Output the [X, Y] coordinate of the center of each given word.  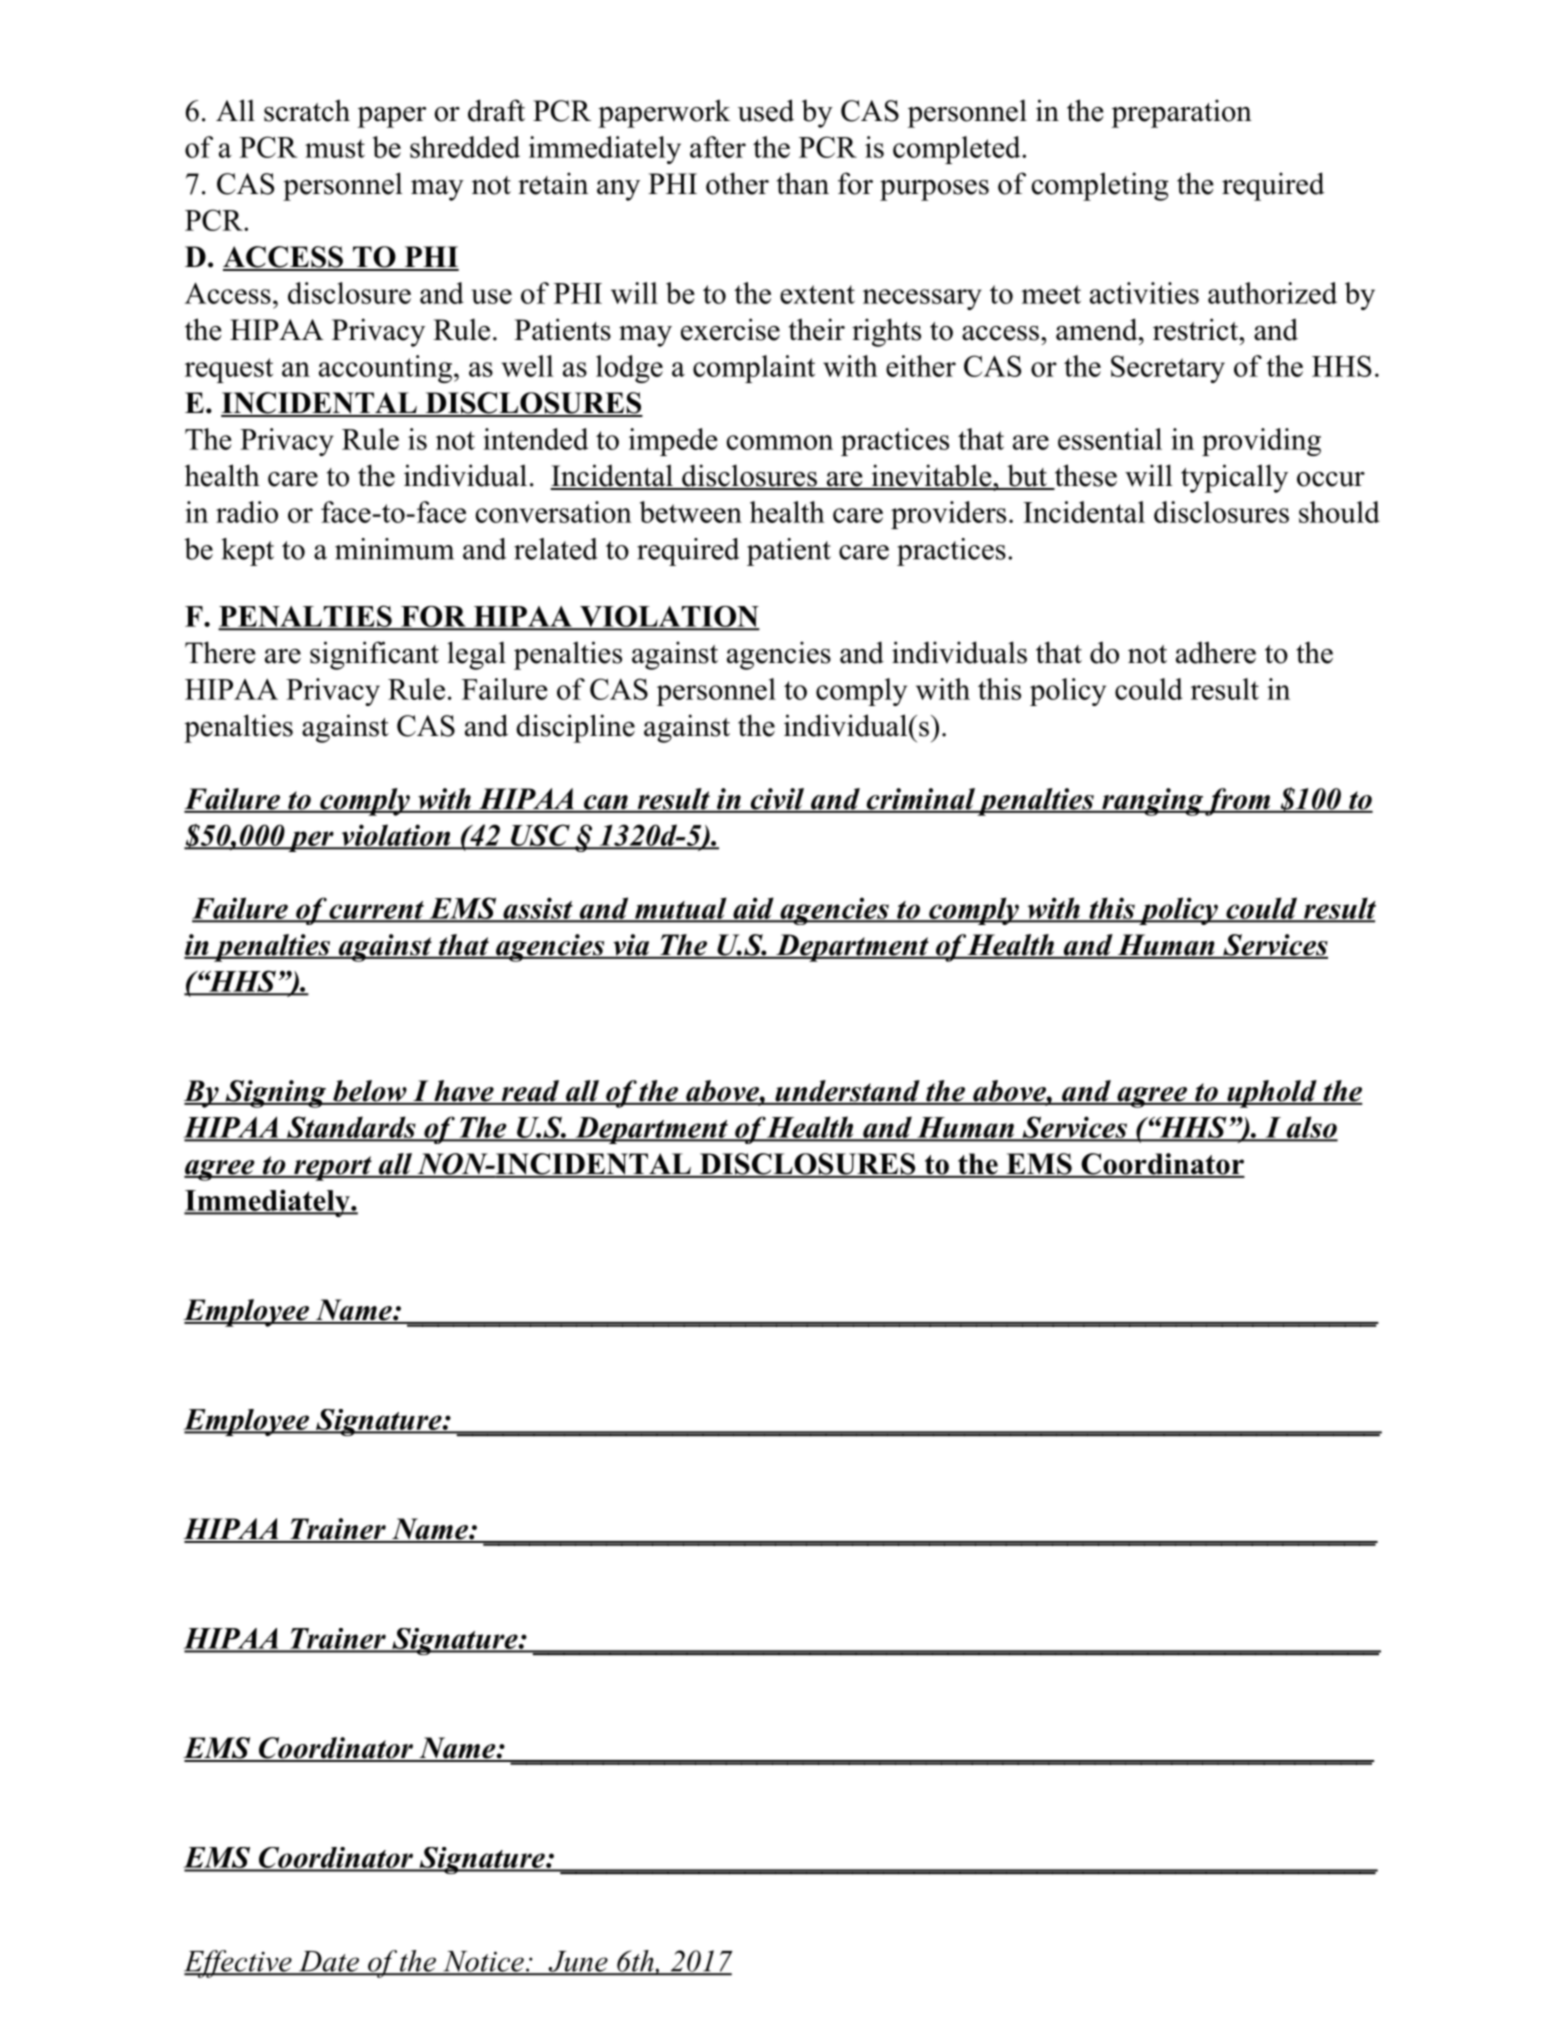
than [803, 183]
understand [847, 1092]
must [335, 148]
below [370, 1092]
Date [328, 1962]
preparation [1181, 113]
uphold [1271, 1094]
